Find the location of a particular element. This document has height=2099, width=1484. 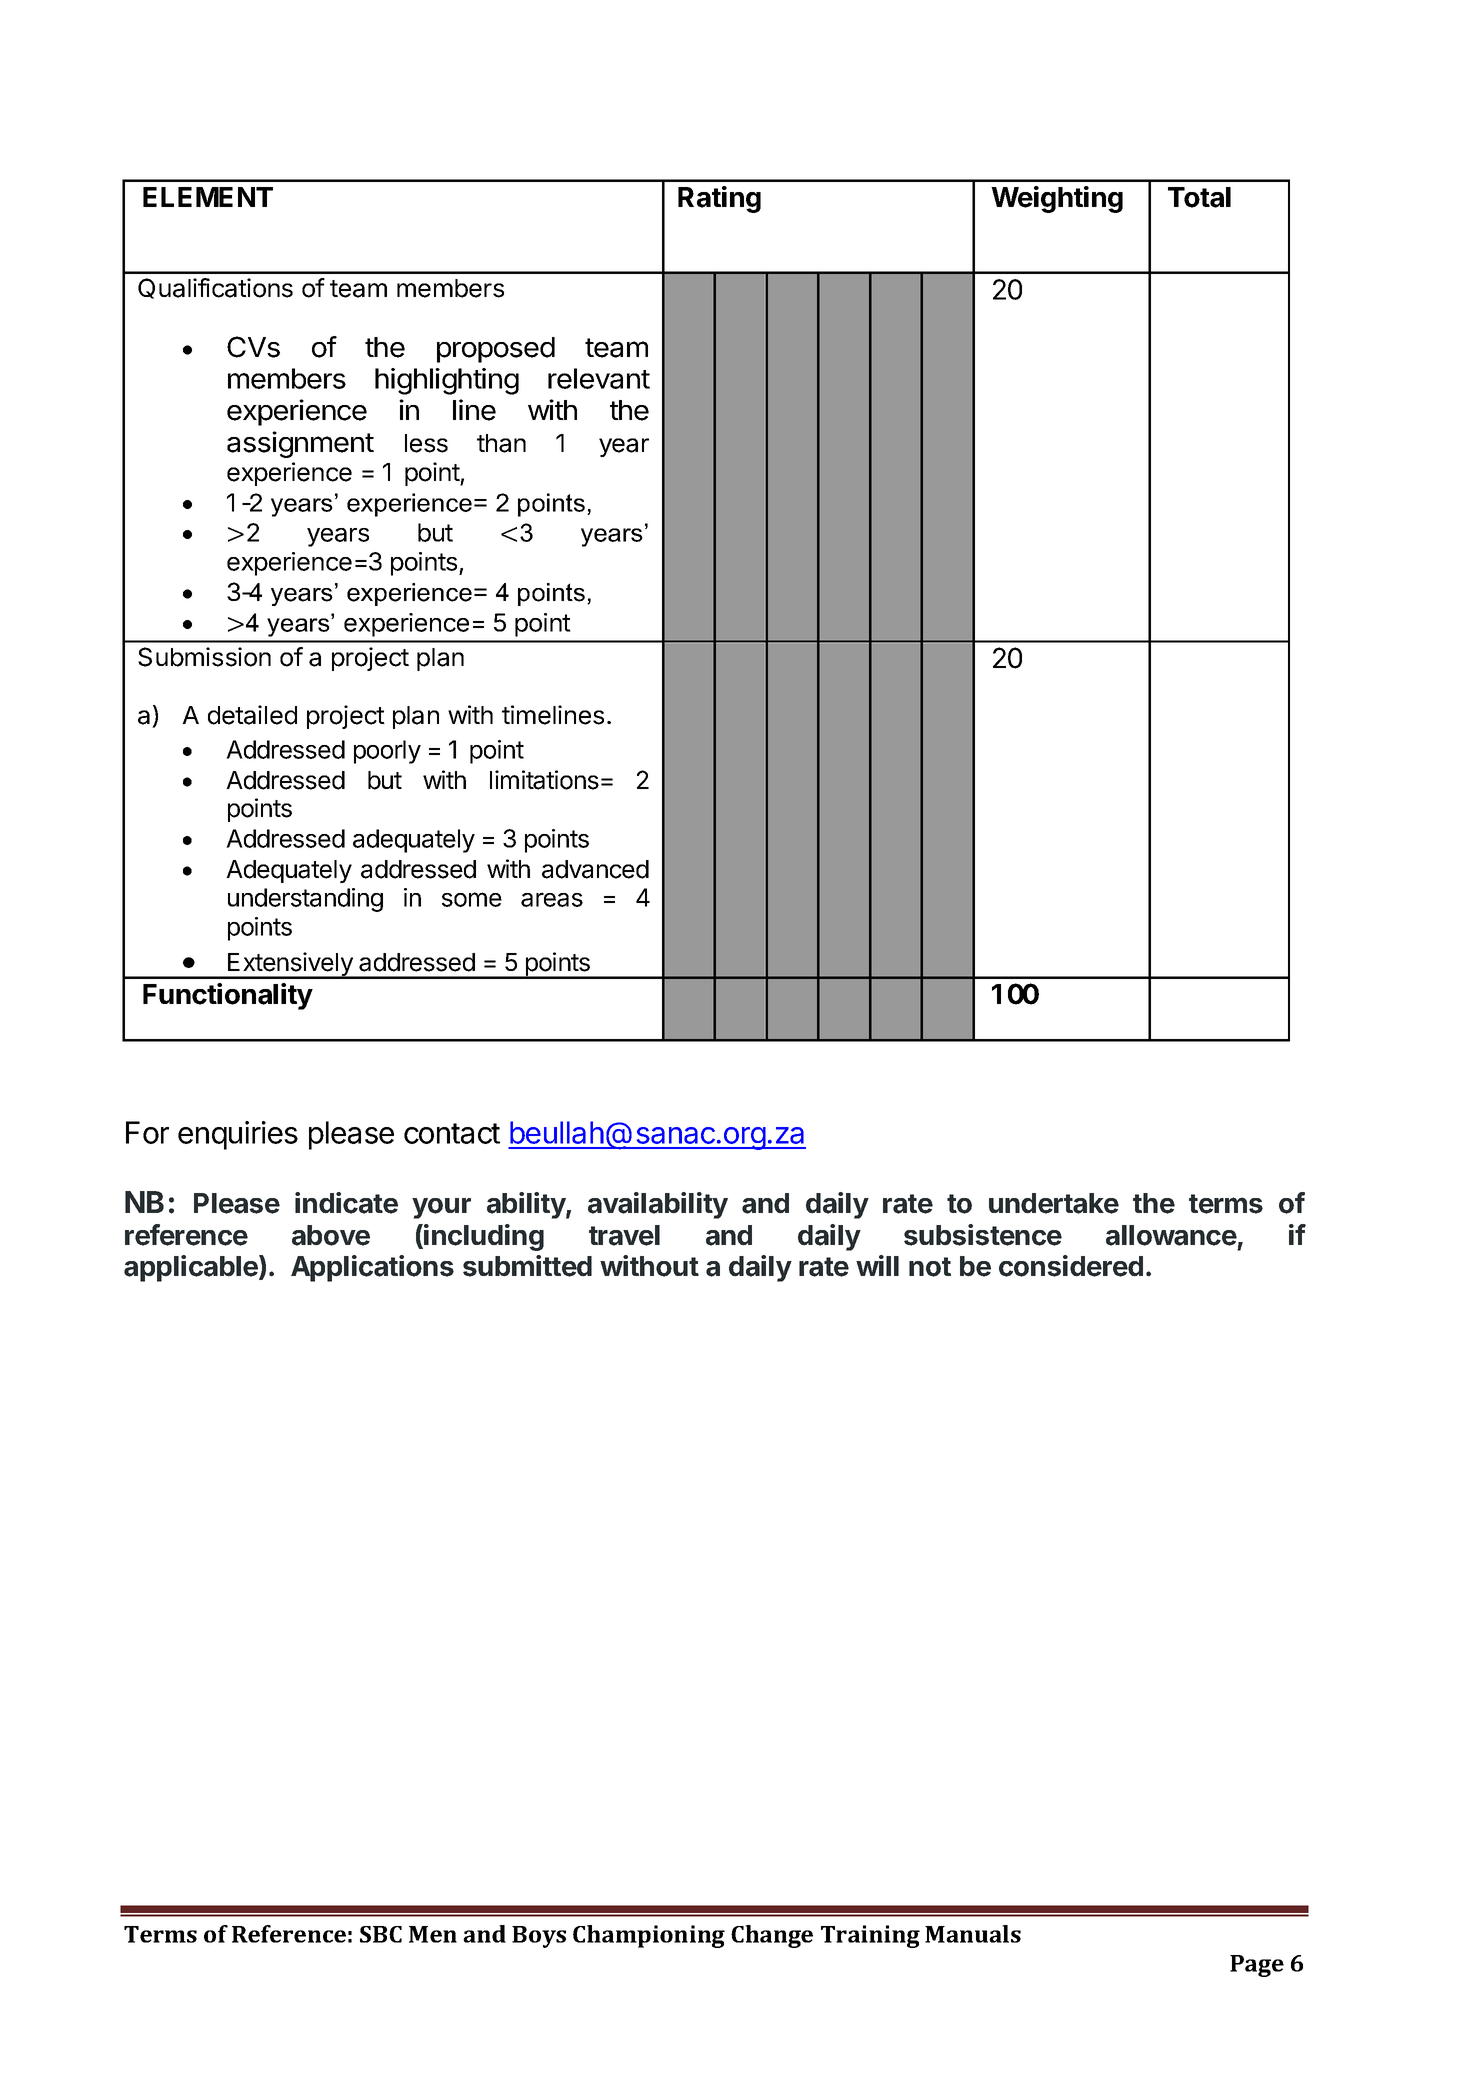

advanced is located at coordinates (595, 869).
